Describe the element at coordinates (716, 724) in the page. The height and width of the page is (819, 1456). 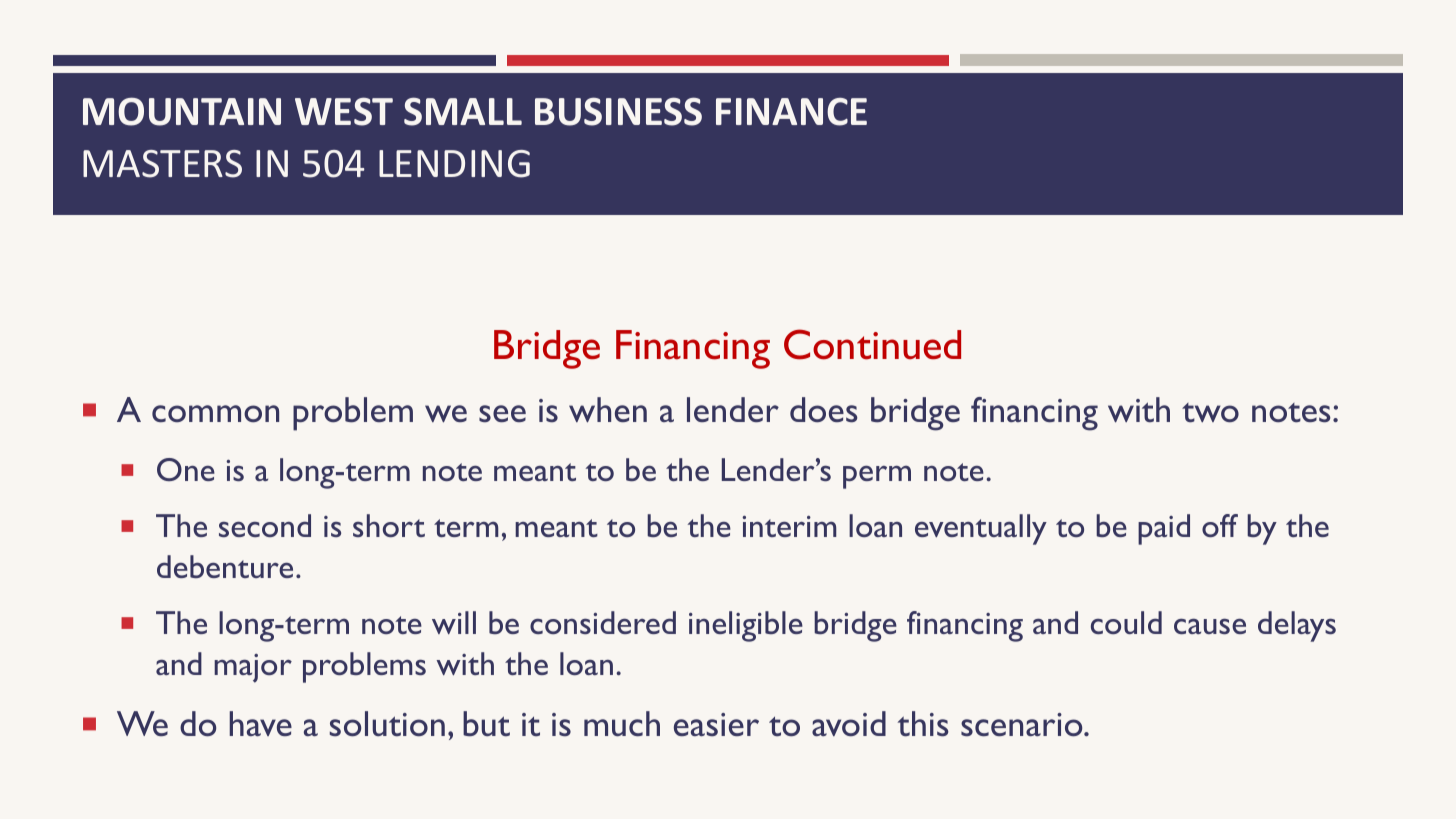
I see `easier` at that location.
